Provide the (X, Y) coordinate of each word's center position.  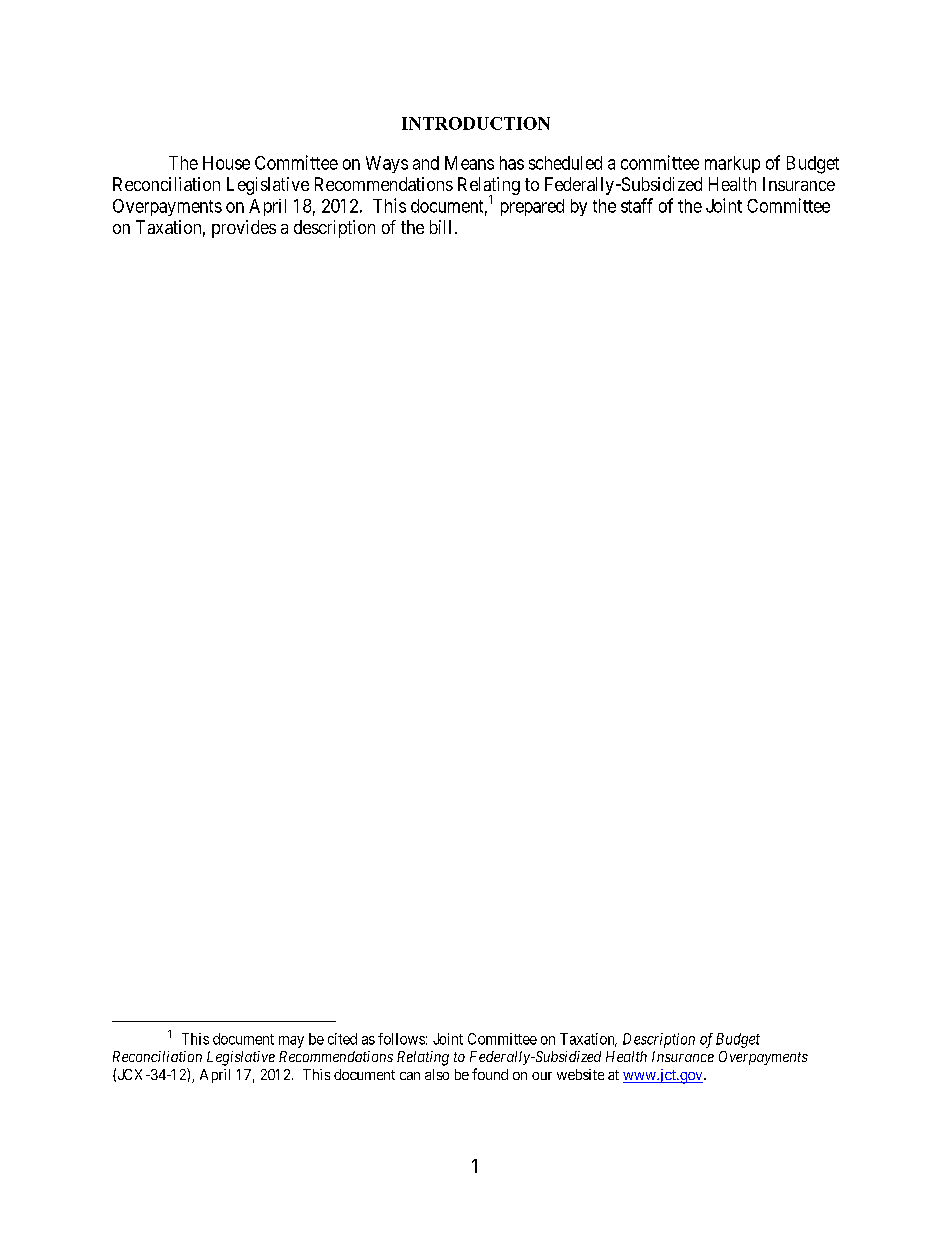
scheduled (565, 163)
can (410, 1076)
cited (342, 1039)
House (226, 163)
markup (732, 164)
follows (401, 1039)
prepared (532, 207)
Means (469, 163)
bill (440, 227)
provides (244, 229)
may (291, 1042)
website (580, 1074)
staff (637, 205)
